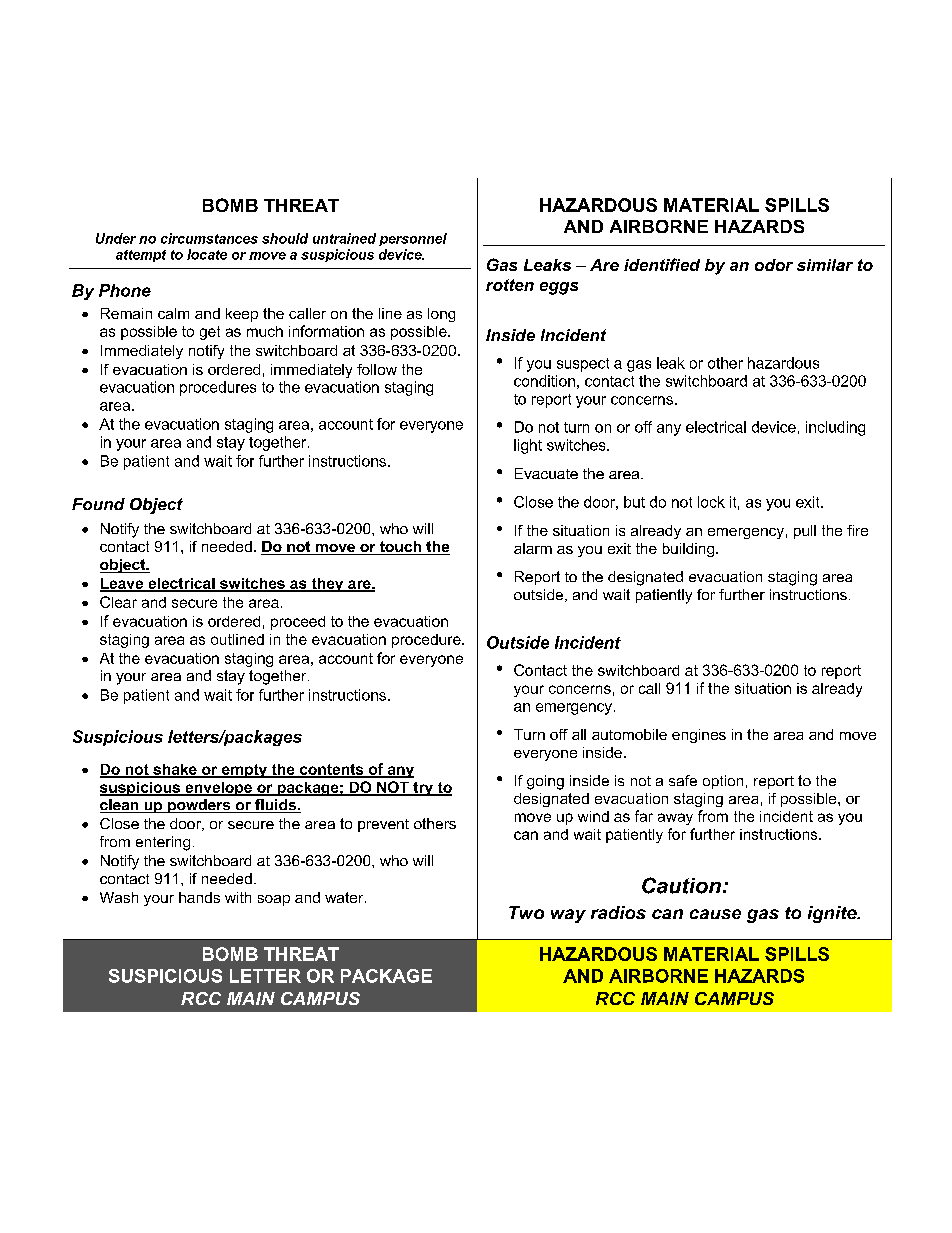  What do you see at coordinates (533, 548) in the image?
I see `alarm` at bounding box center [533, 548].
